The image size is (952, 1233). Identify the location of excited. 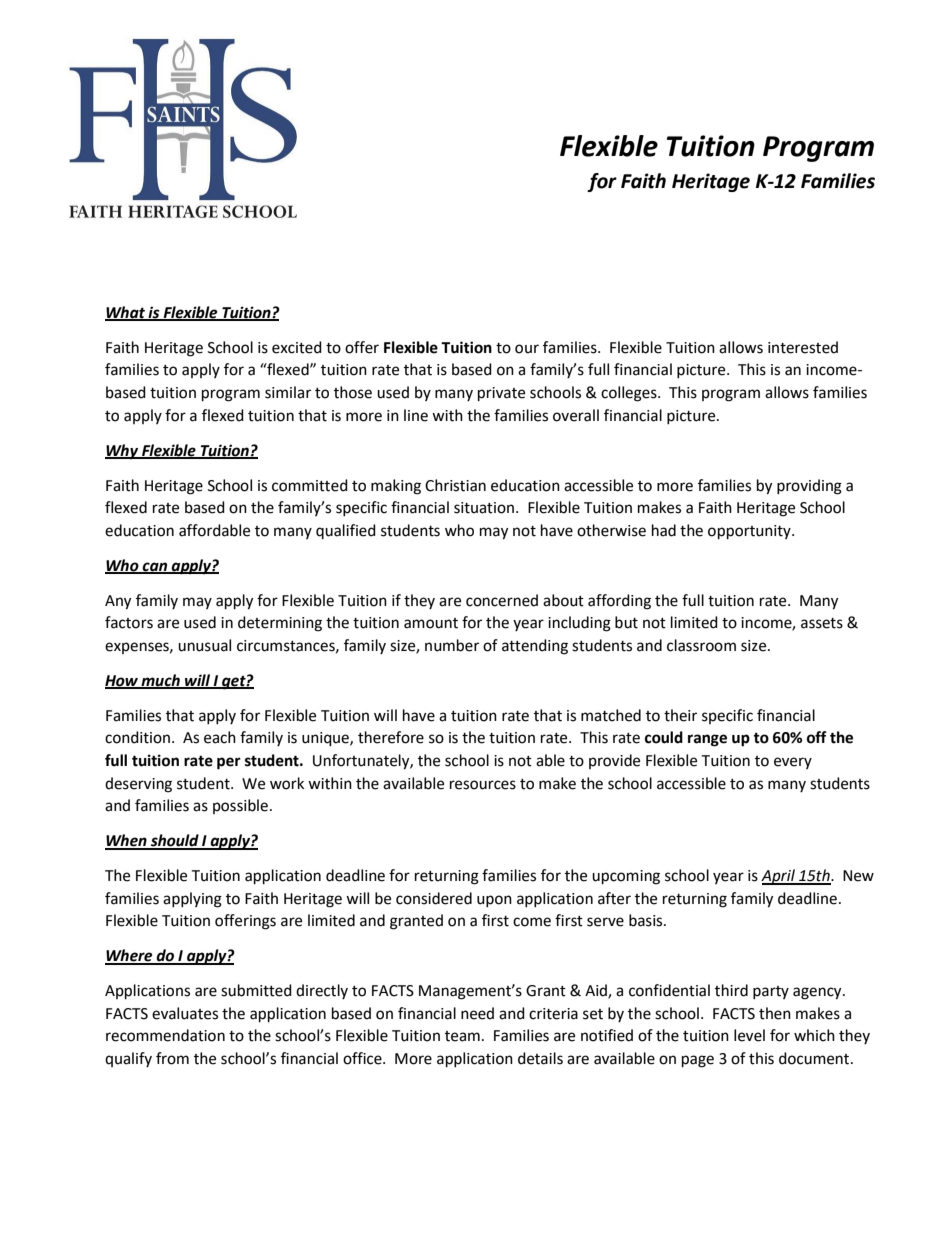
(297, 347).
